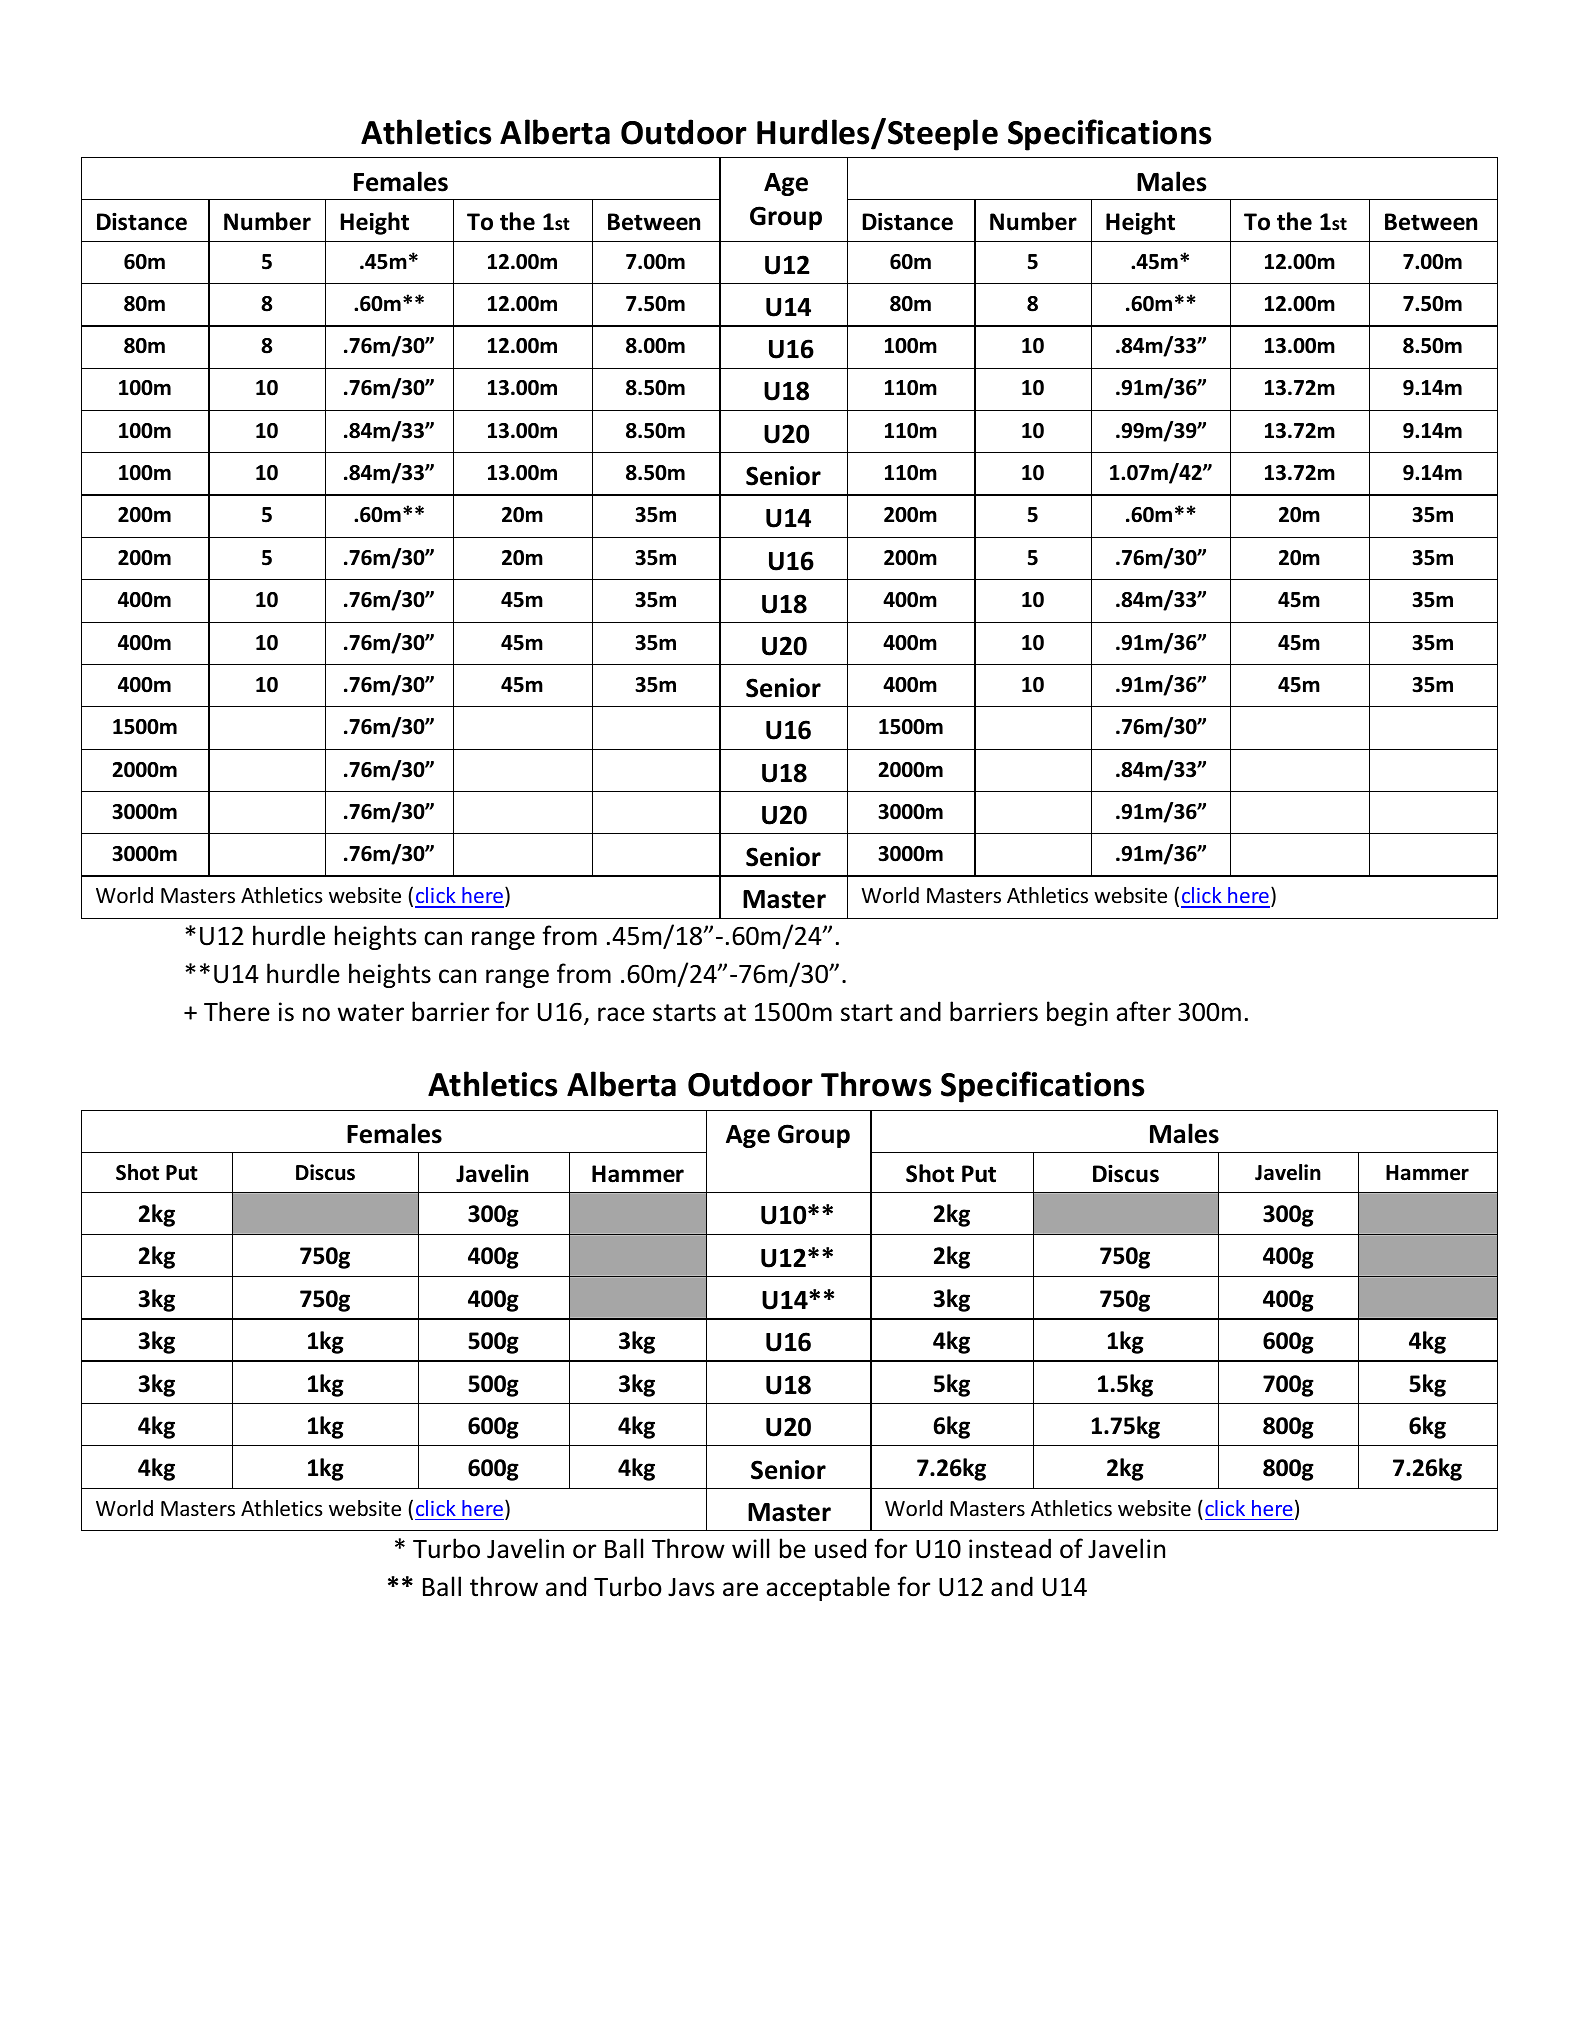 The width and height of the document is (1577, 2041). Describe the element at coordinates (1143, 1011) in the document. I see `after` at that location.
